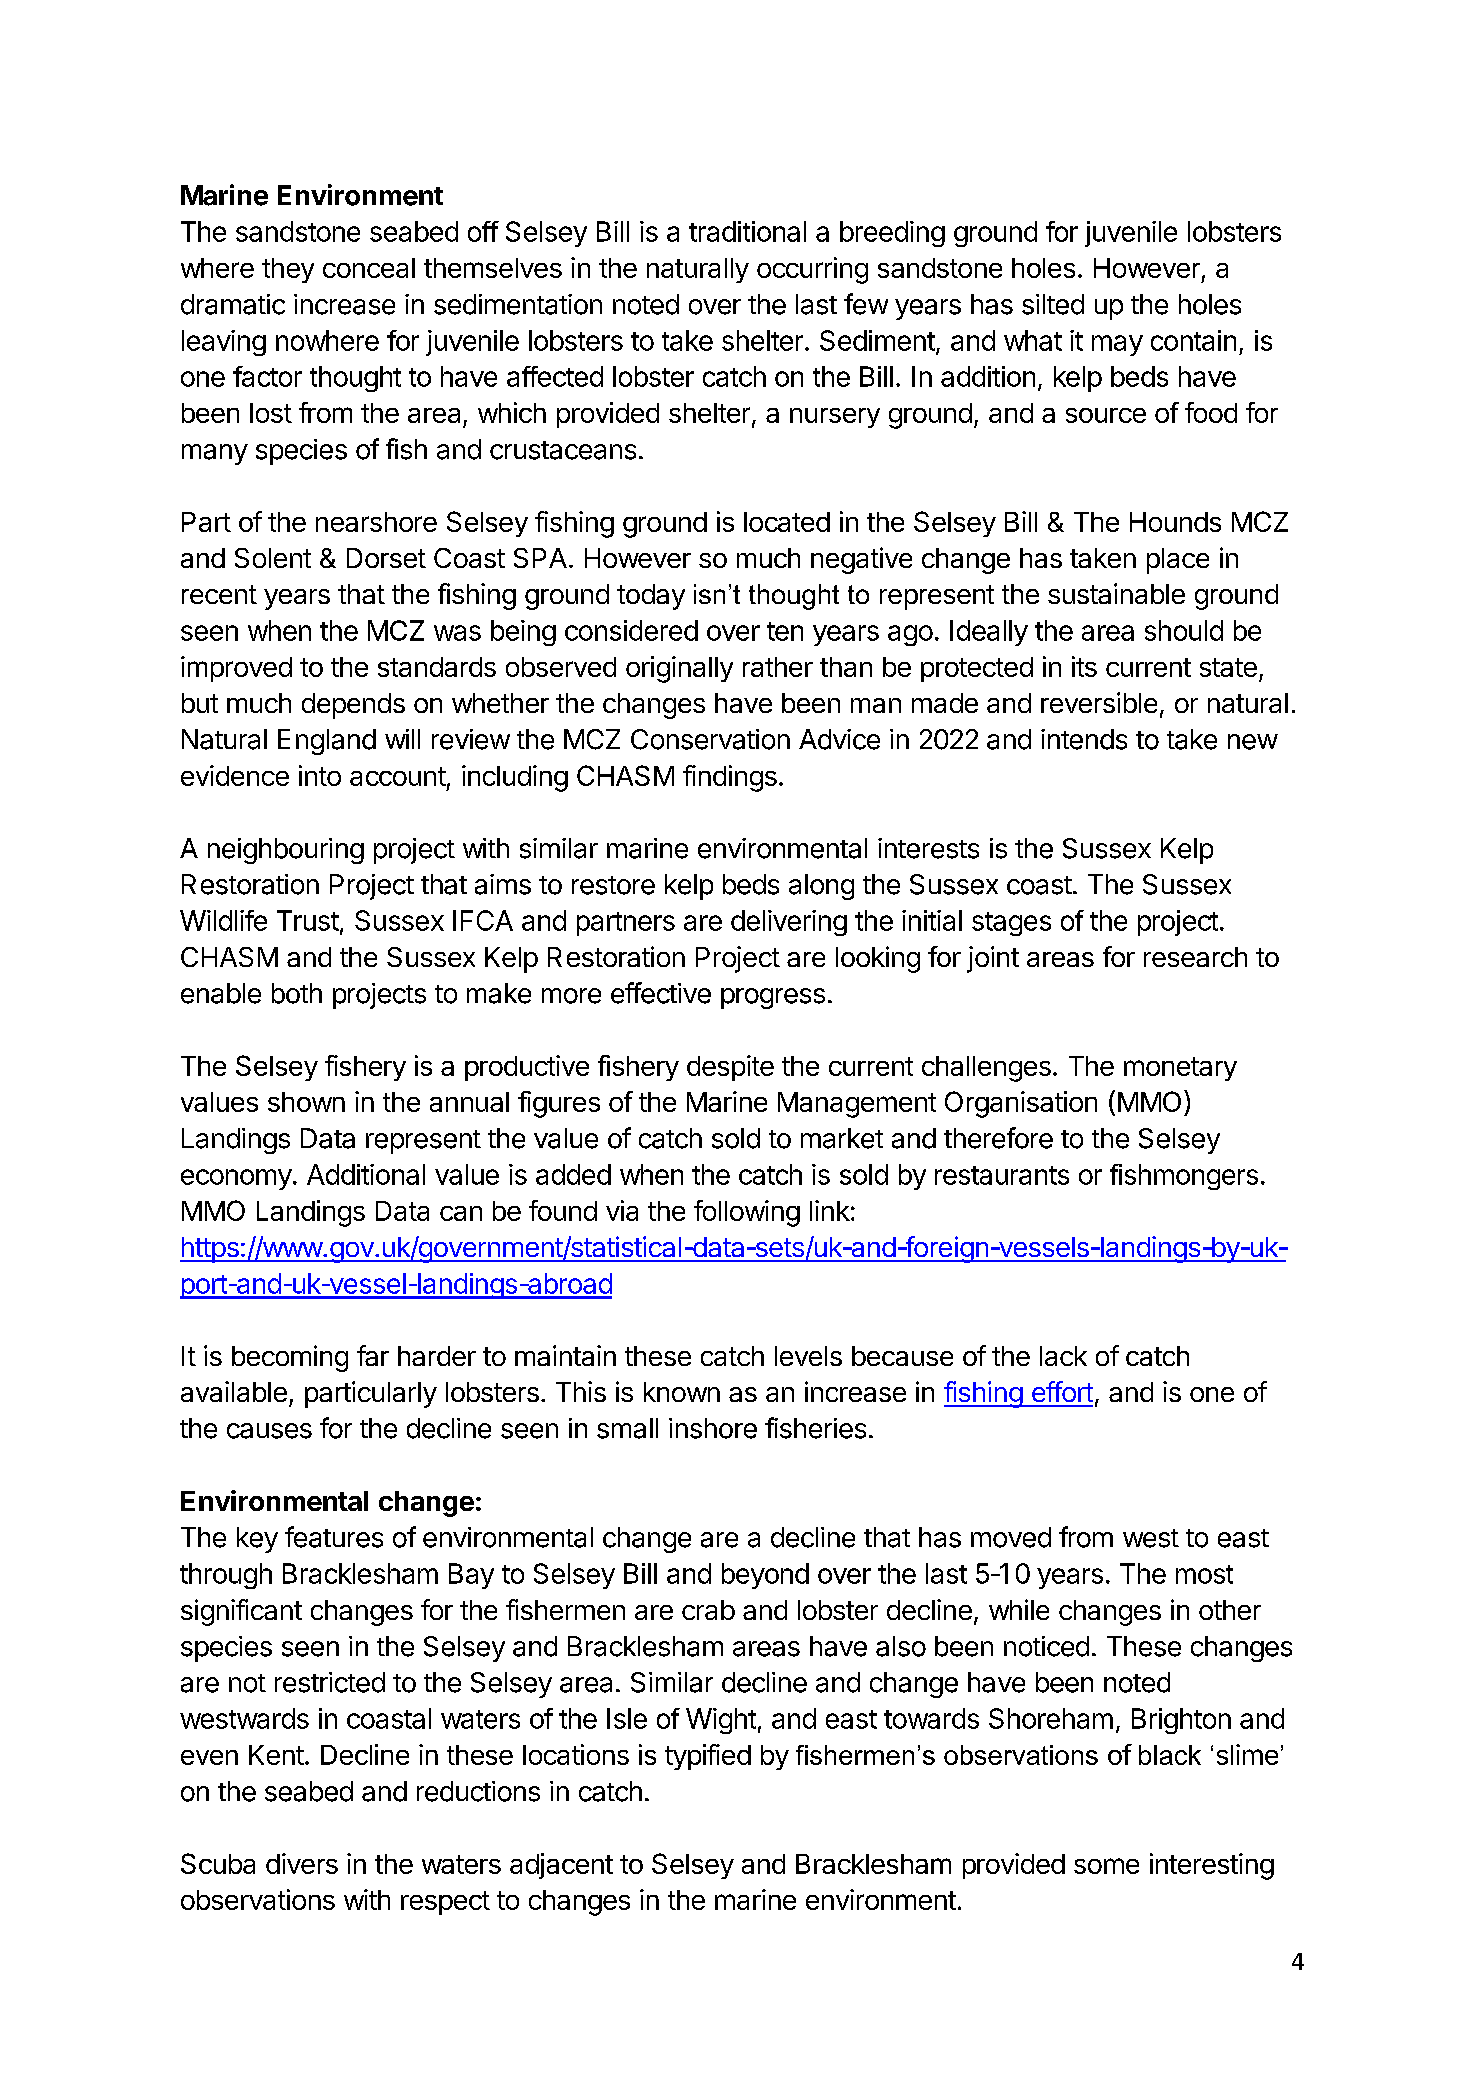  I want to click on traditional, so click(747, 231).
